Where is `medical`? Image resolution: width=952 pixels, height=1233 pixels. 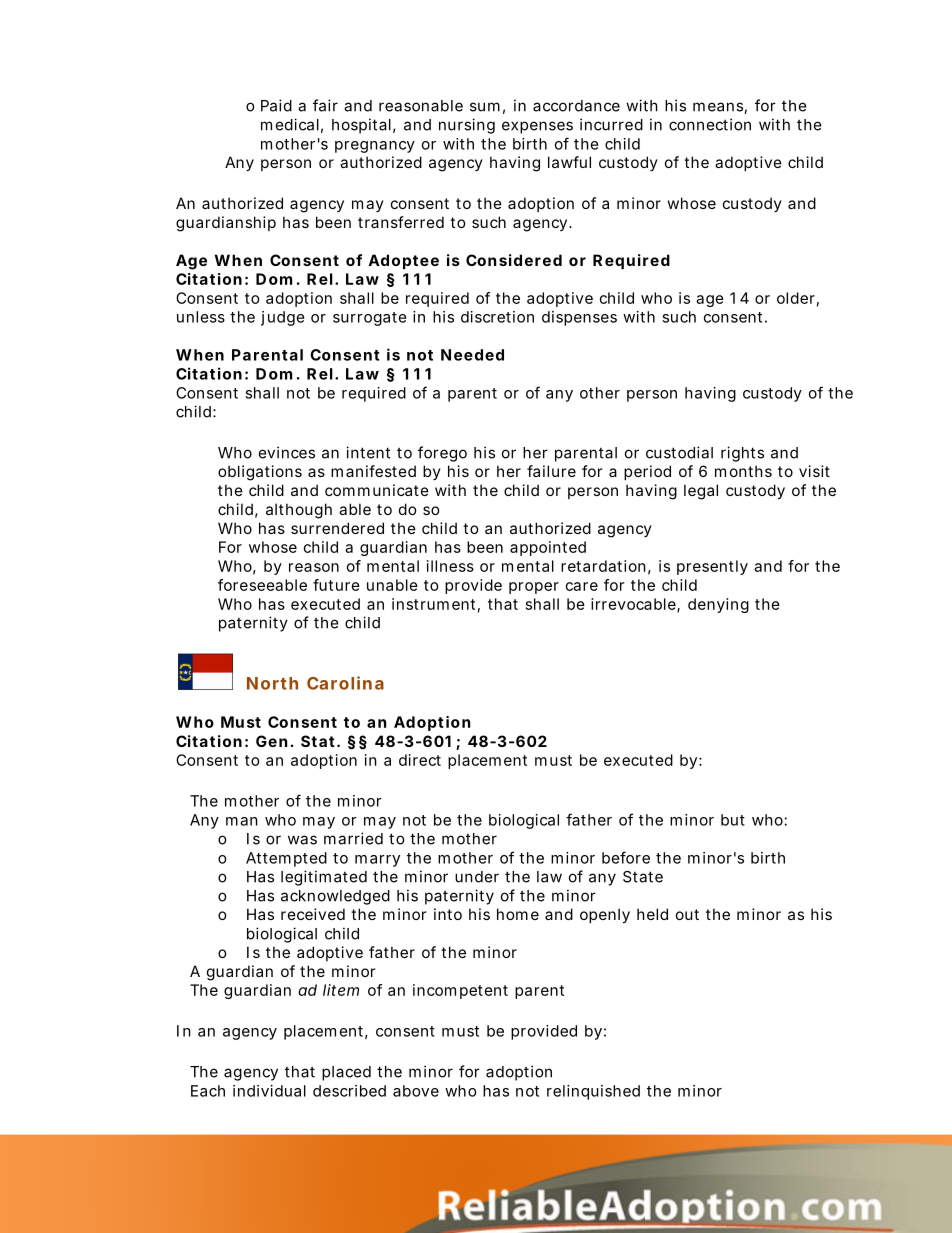
medical is located at coordinates (290, 124).
